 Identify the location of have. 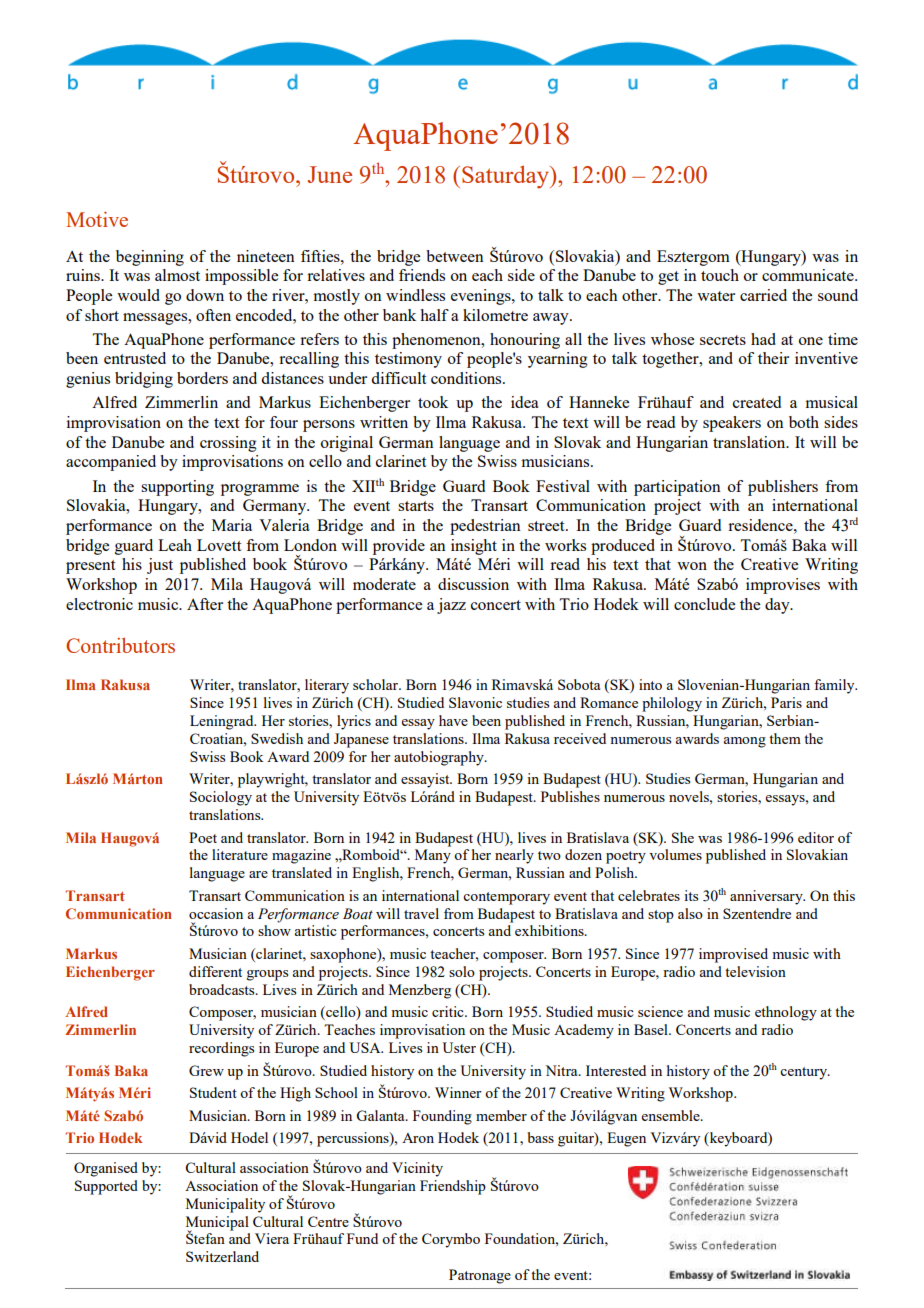
(453, 720).
